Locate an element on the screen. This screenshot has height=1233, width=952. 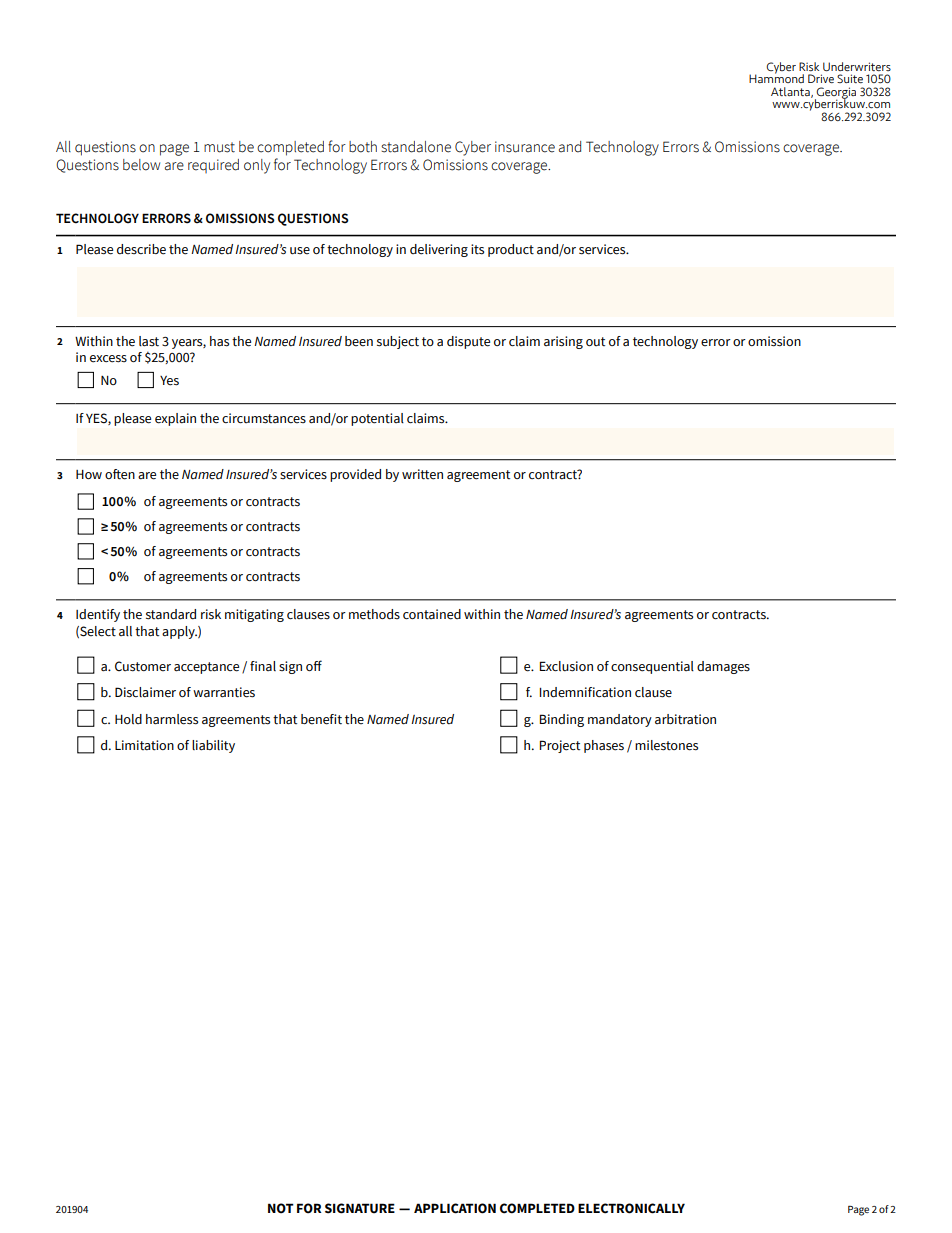
explain is located at coordinates (175, 419).
